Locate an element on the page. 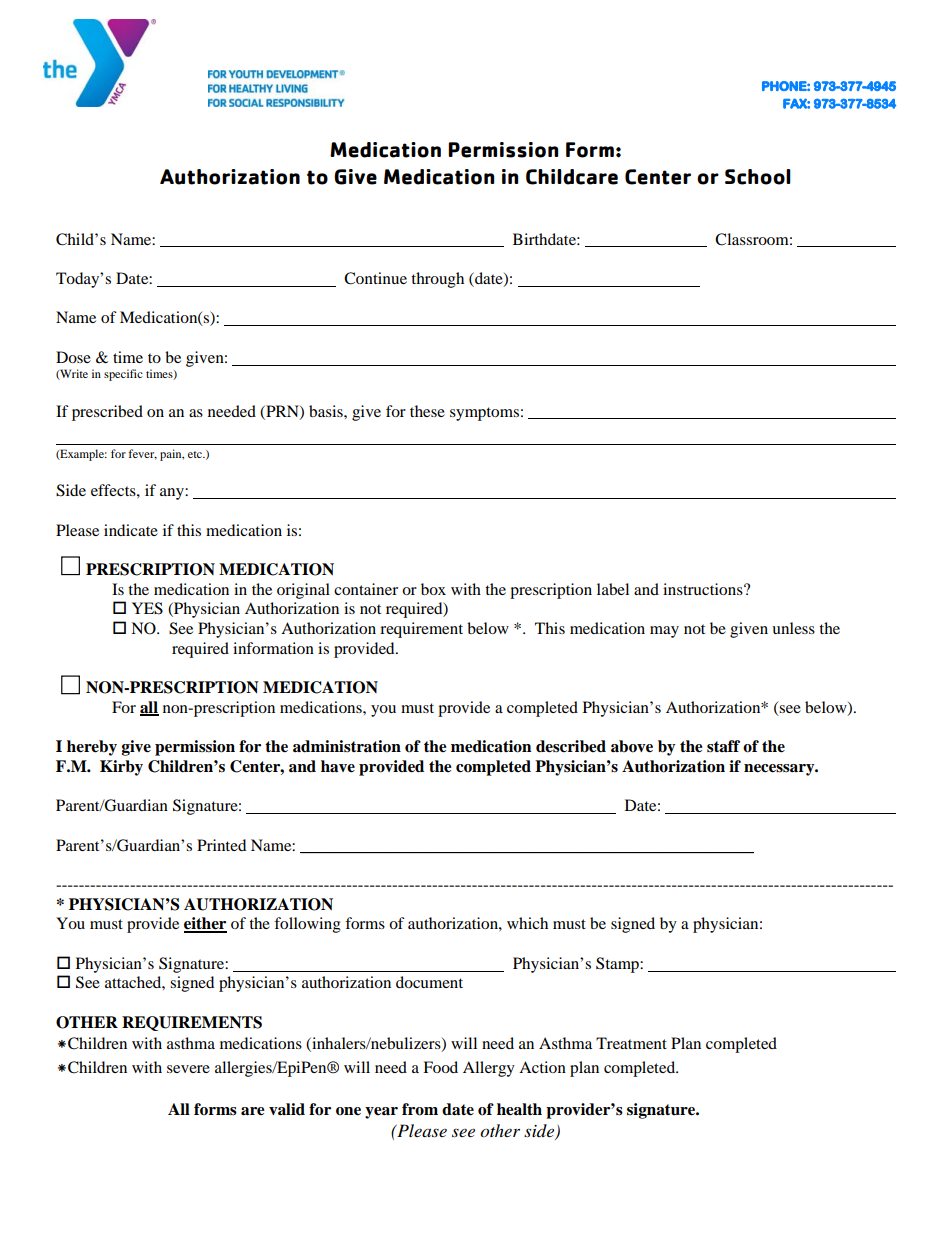  may is located at coordinates (664, 632).
